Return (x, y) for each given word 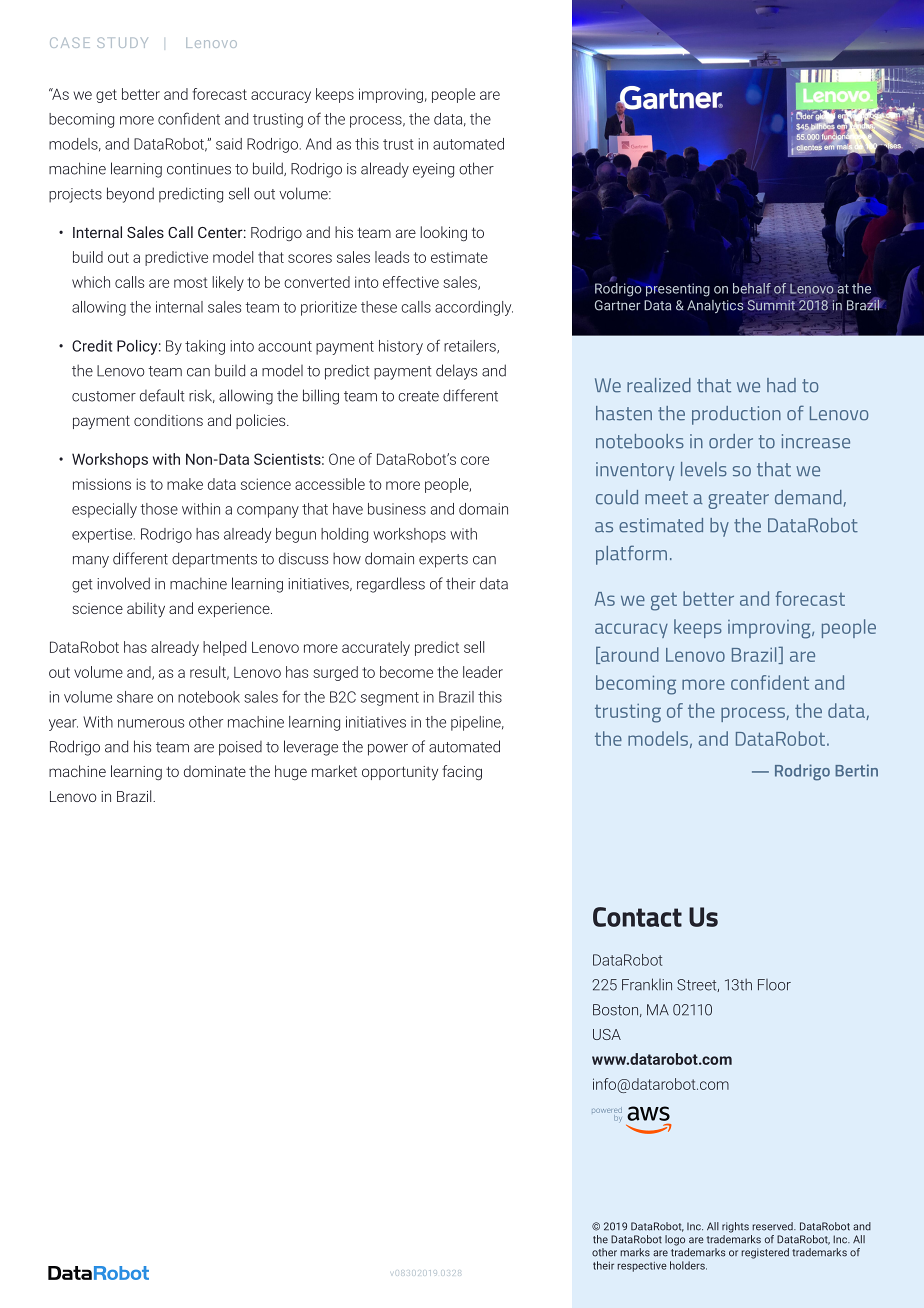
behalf (752, 288)
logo (675, 1240)
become (406, 672)
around (628, 655)
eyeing (433, 170)
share (135, 697)
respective (642, 1267)
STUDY (122, 42)
